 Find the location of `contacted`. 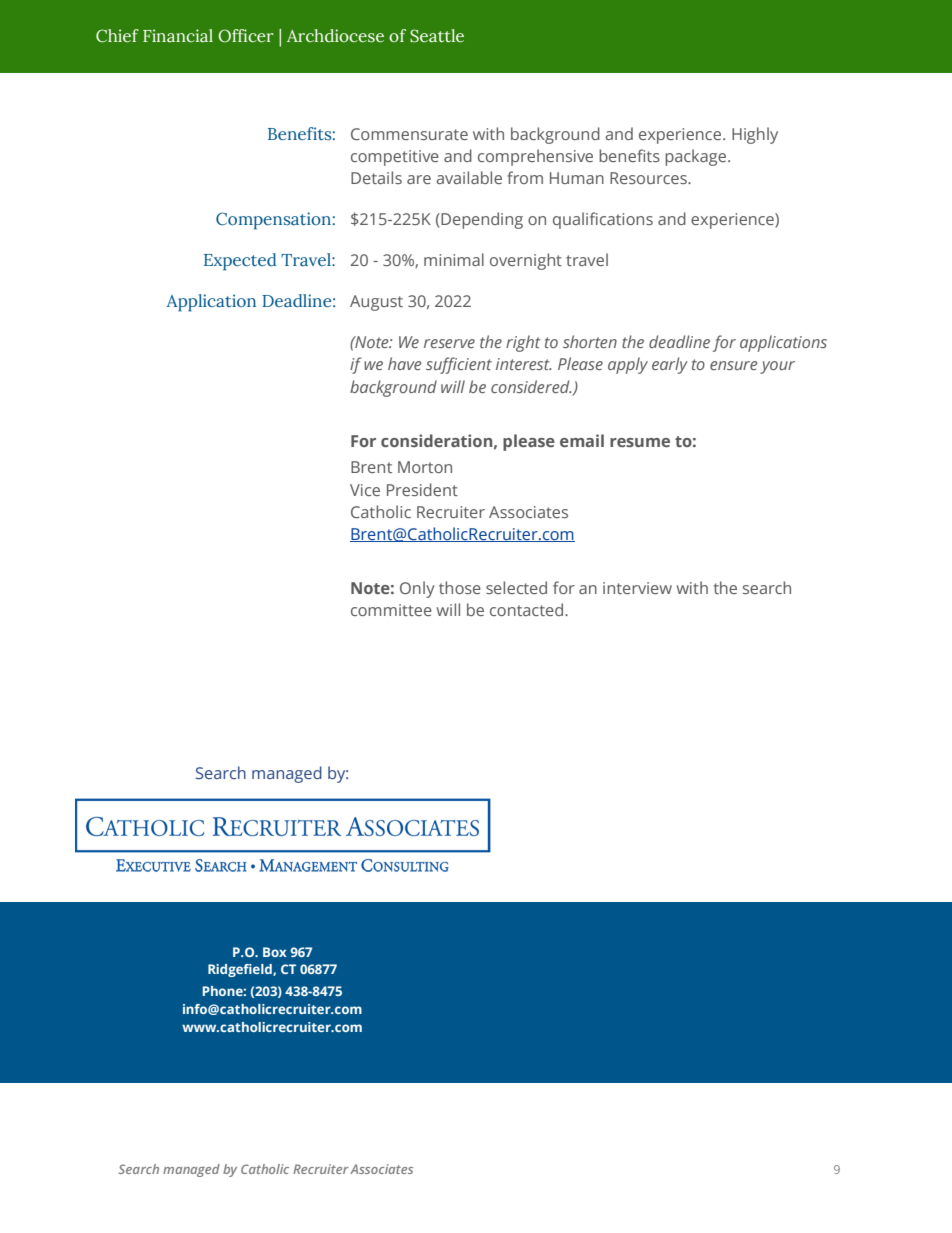

contacted is located at coordinates (528, 609).
